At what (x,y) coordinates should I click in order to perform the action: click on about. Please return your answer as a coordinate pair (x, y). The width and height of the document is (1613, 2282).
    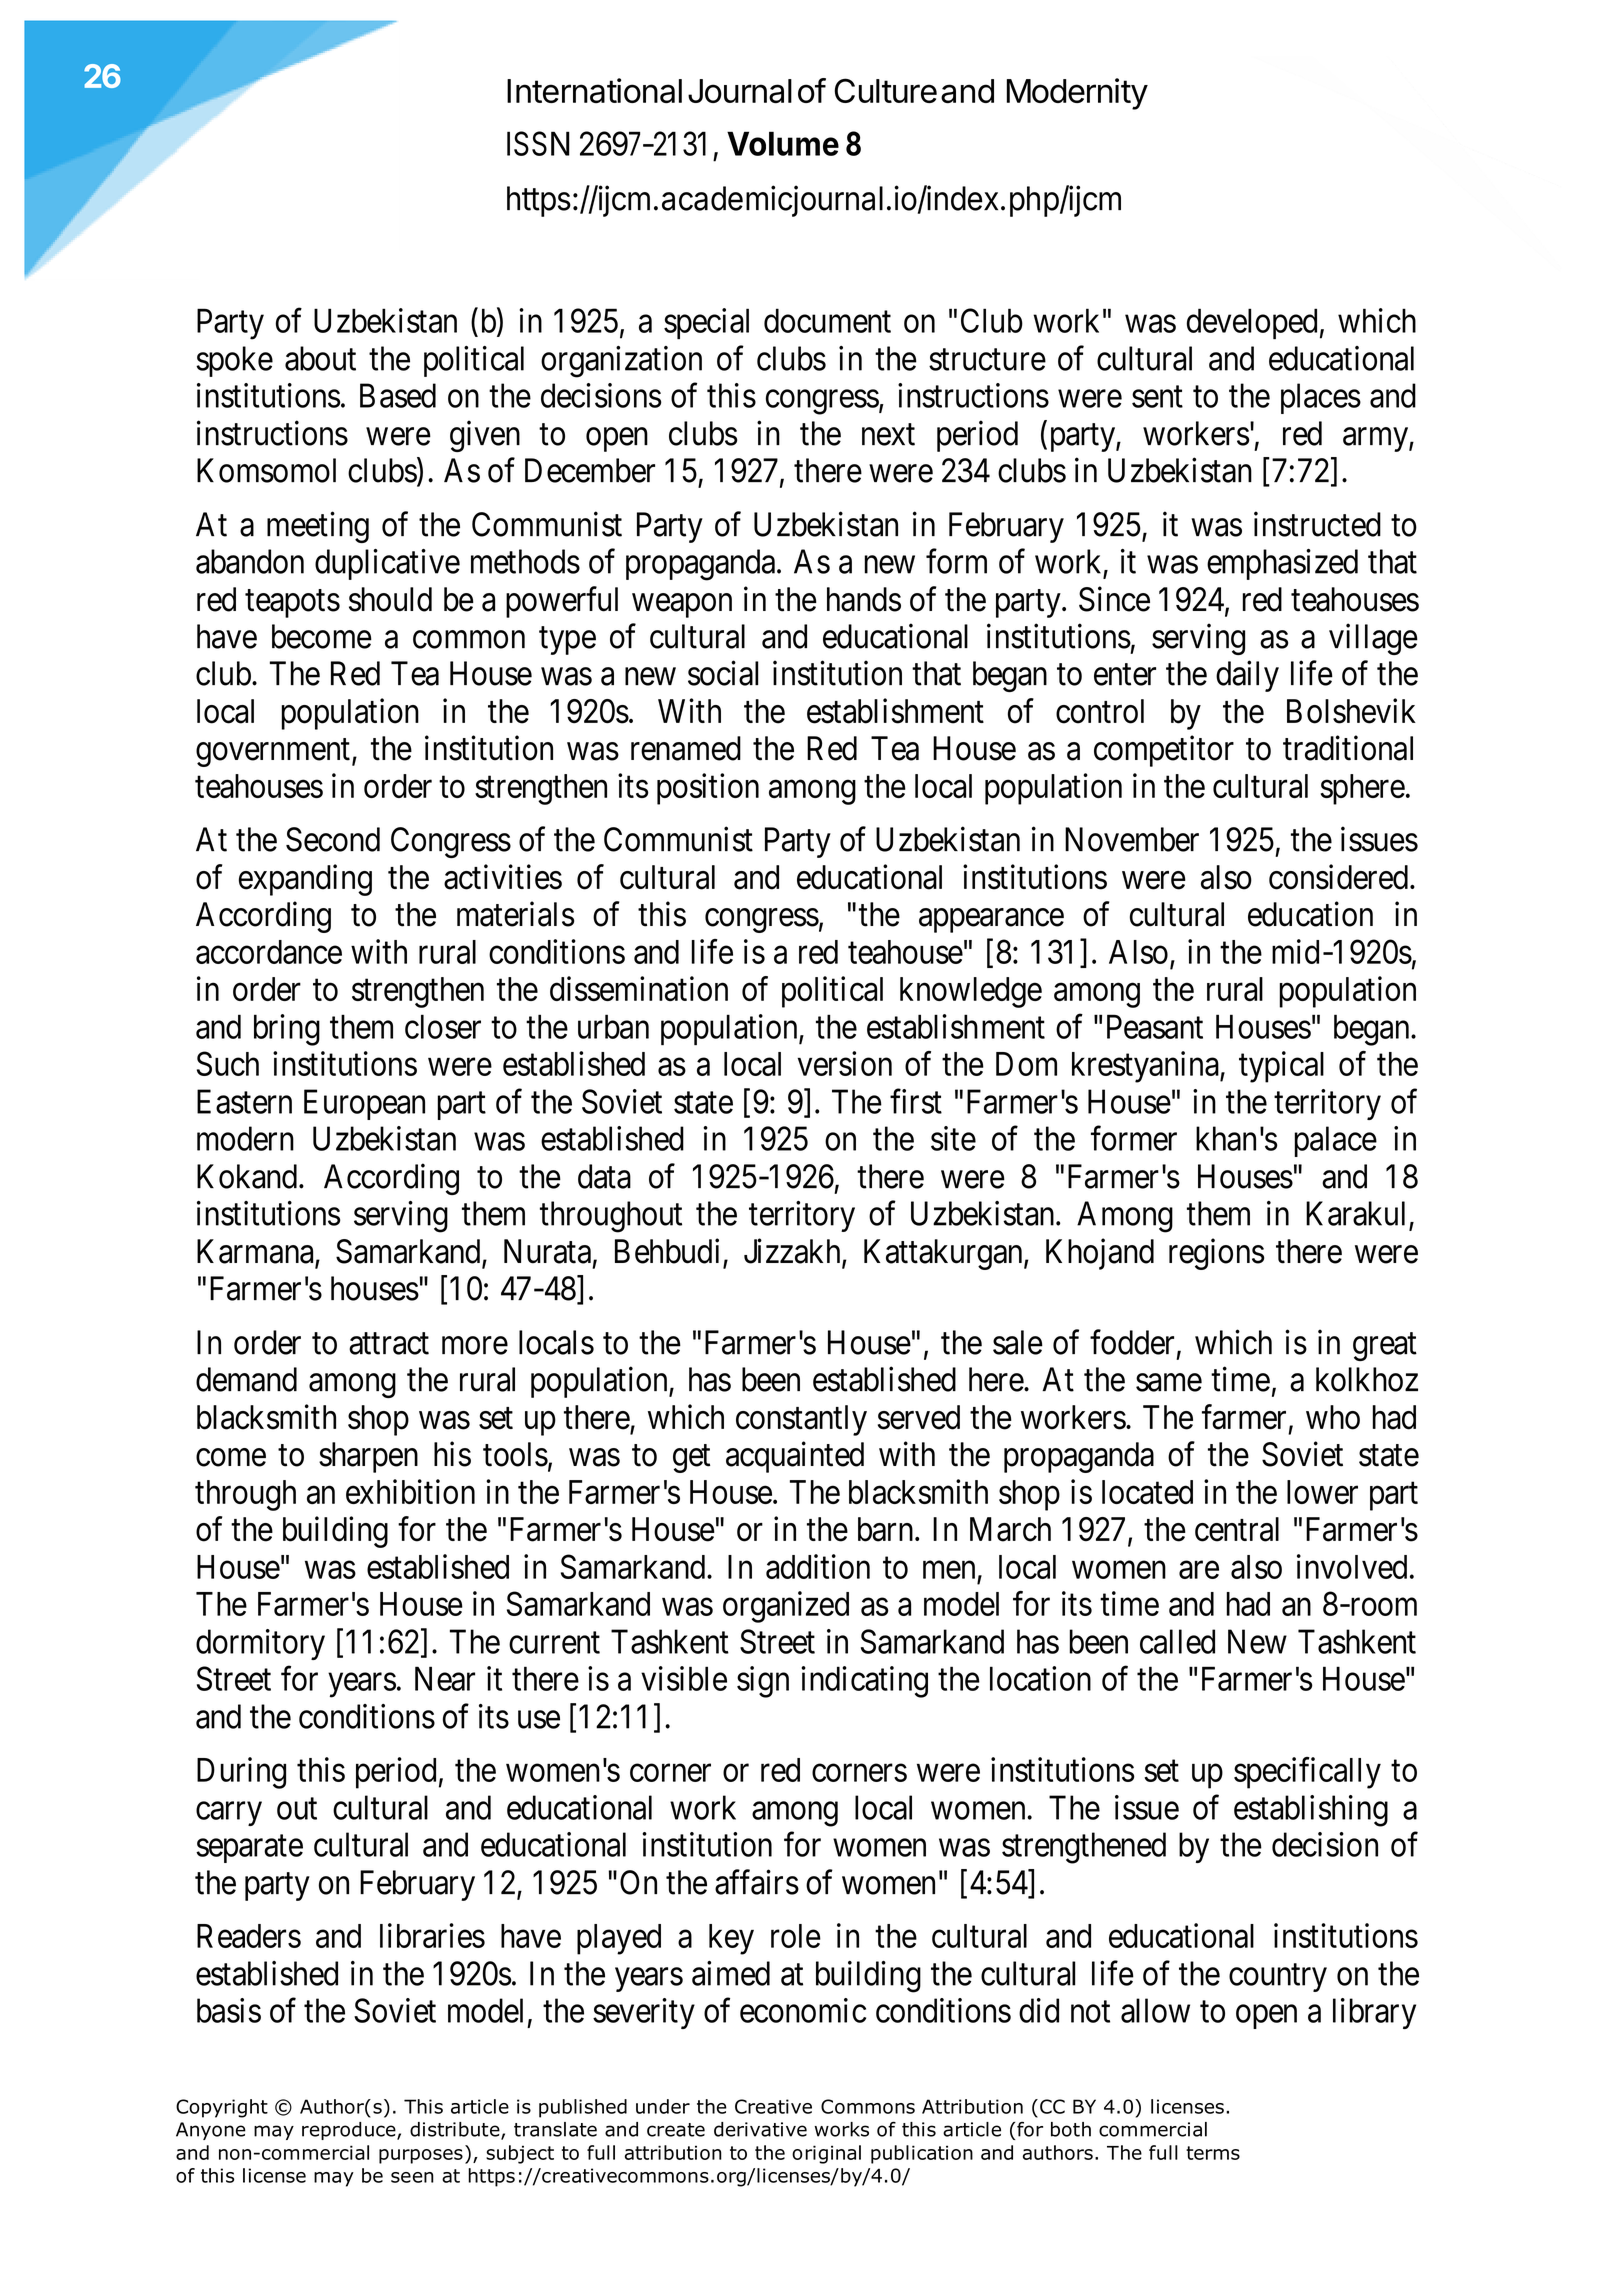
    Looking at the image, I should click on (320, 358).
